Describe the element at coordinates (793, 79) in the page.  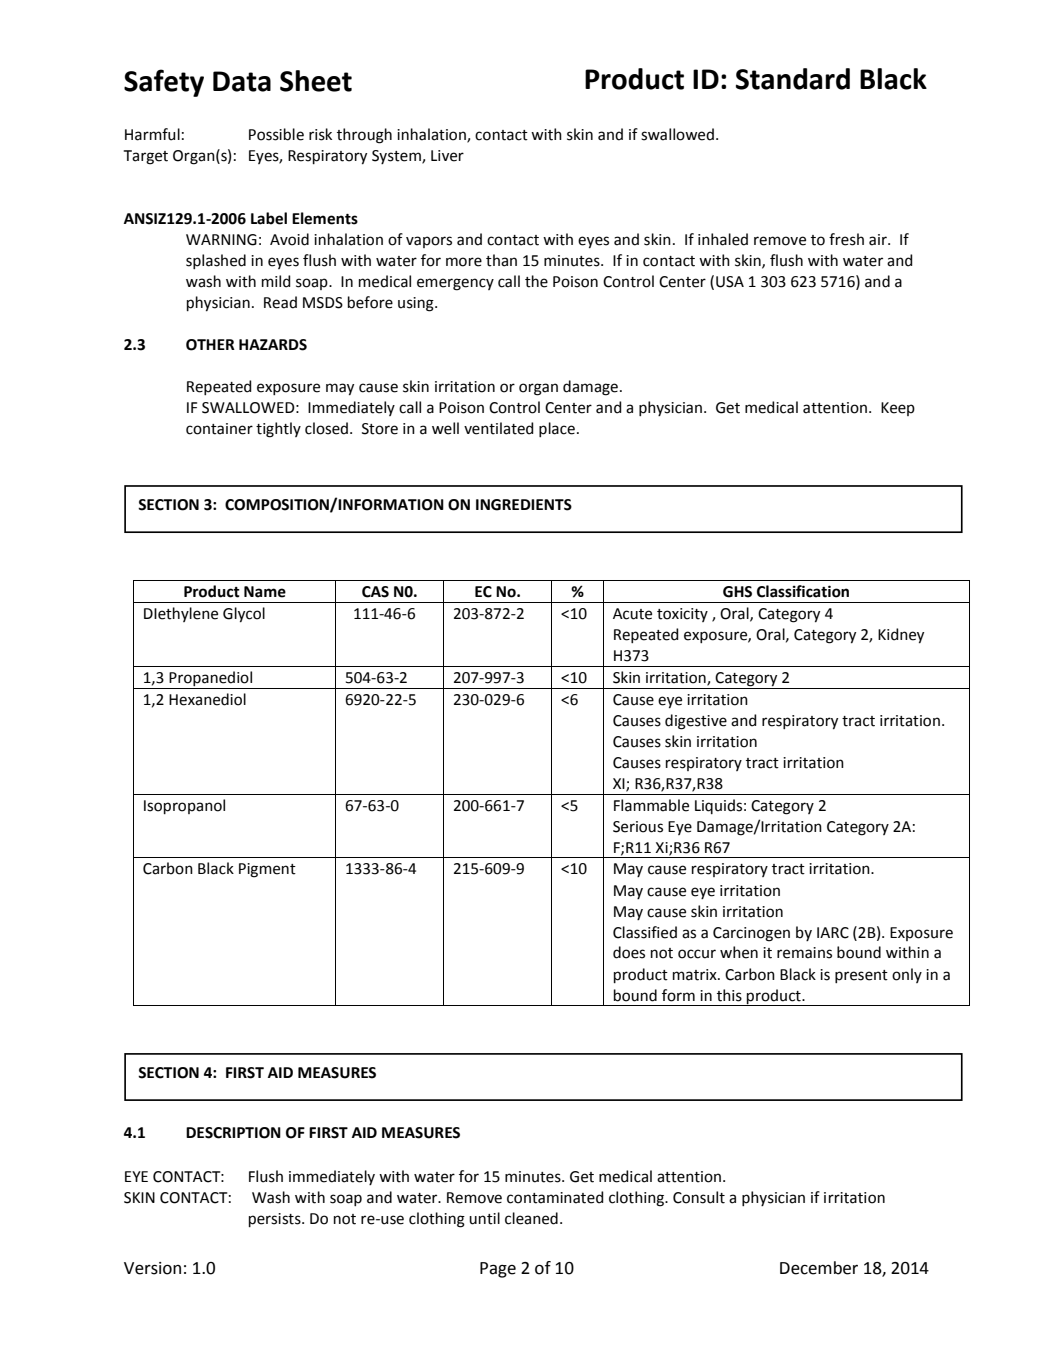
I see `Standard` at that location.
